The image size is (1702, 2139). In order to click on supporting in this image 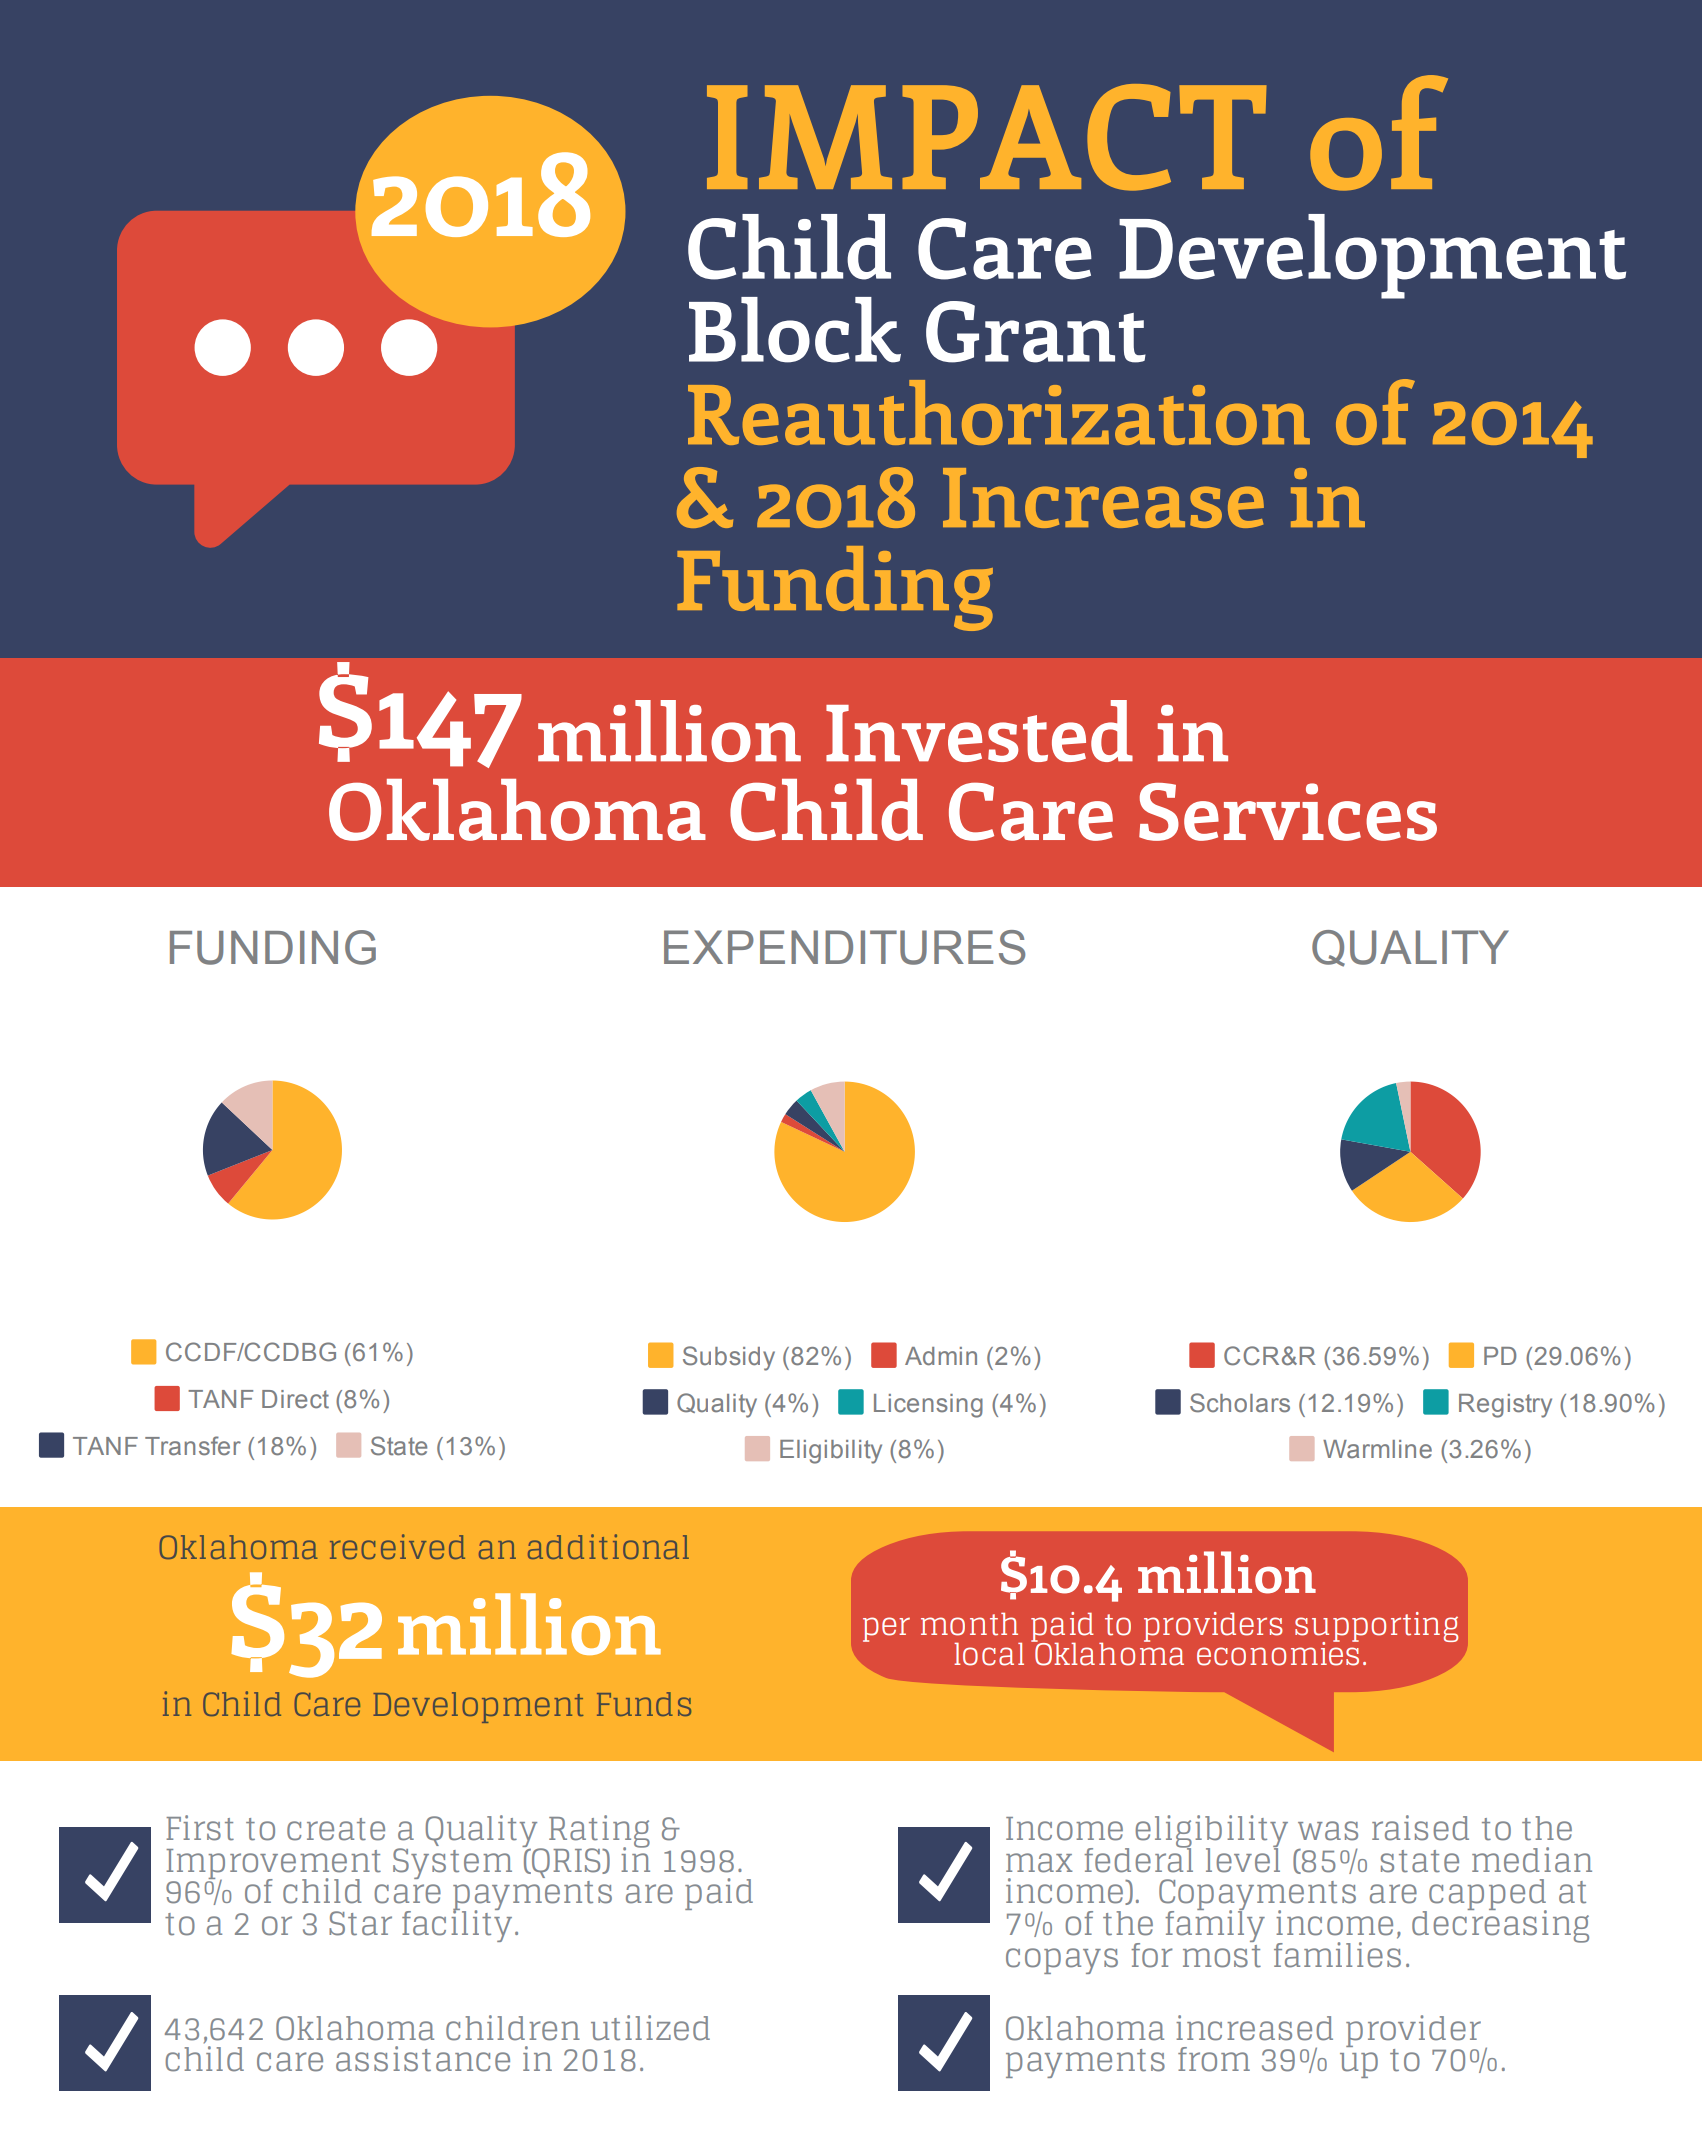, I will do `click(1376, 1628)`.
